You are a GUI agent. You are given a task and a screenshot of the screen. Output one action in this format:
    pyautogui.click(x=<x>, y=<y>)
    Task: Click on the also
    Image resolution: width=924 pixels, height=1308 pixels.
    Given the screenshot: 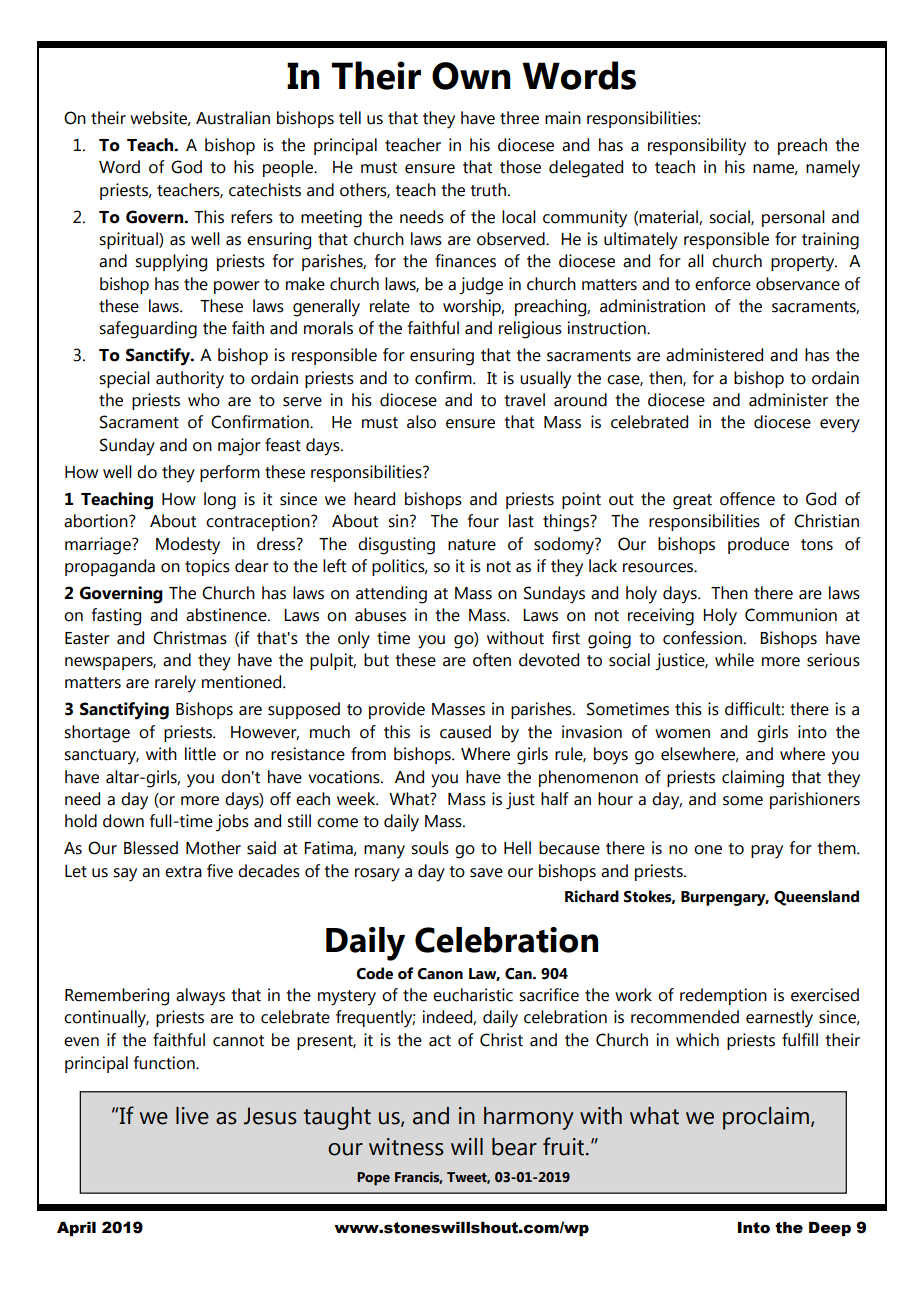 What is the action you would take?
    pyautogui.click(x=421, y=422)
